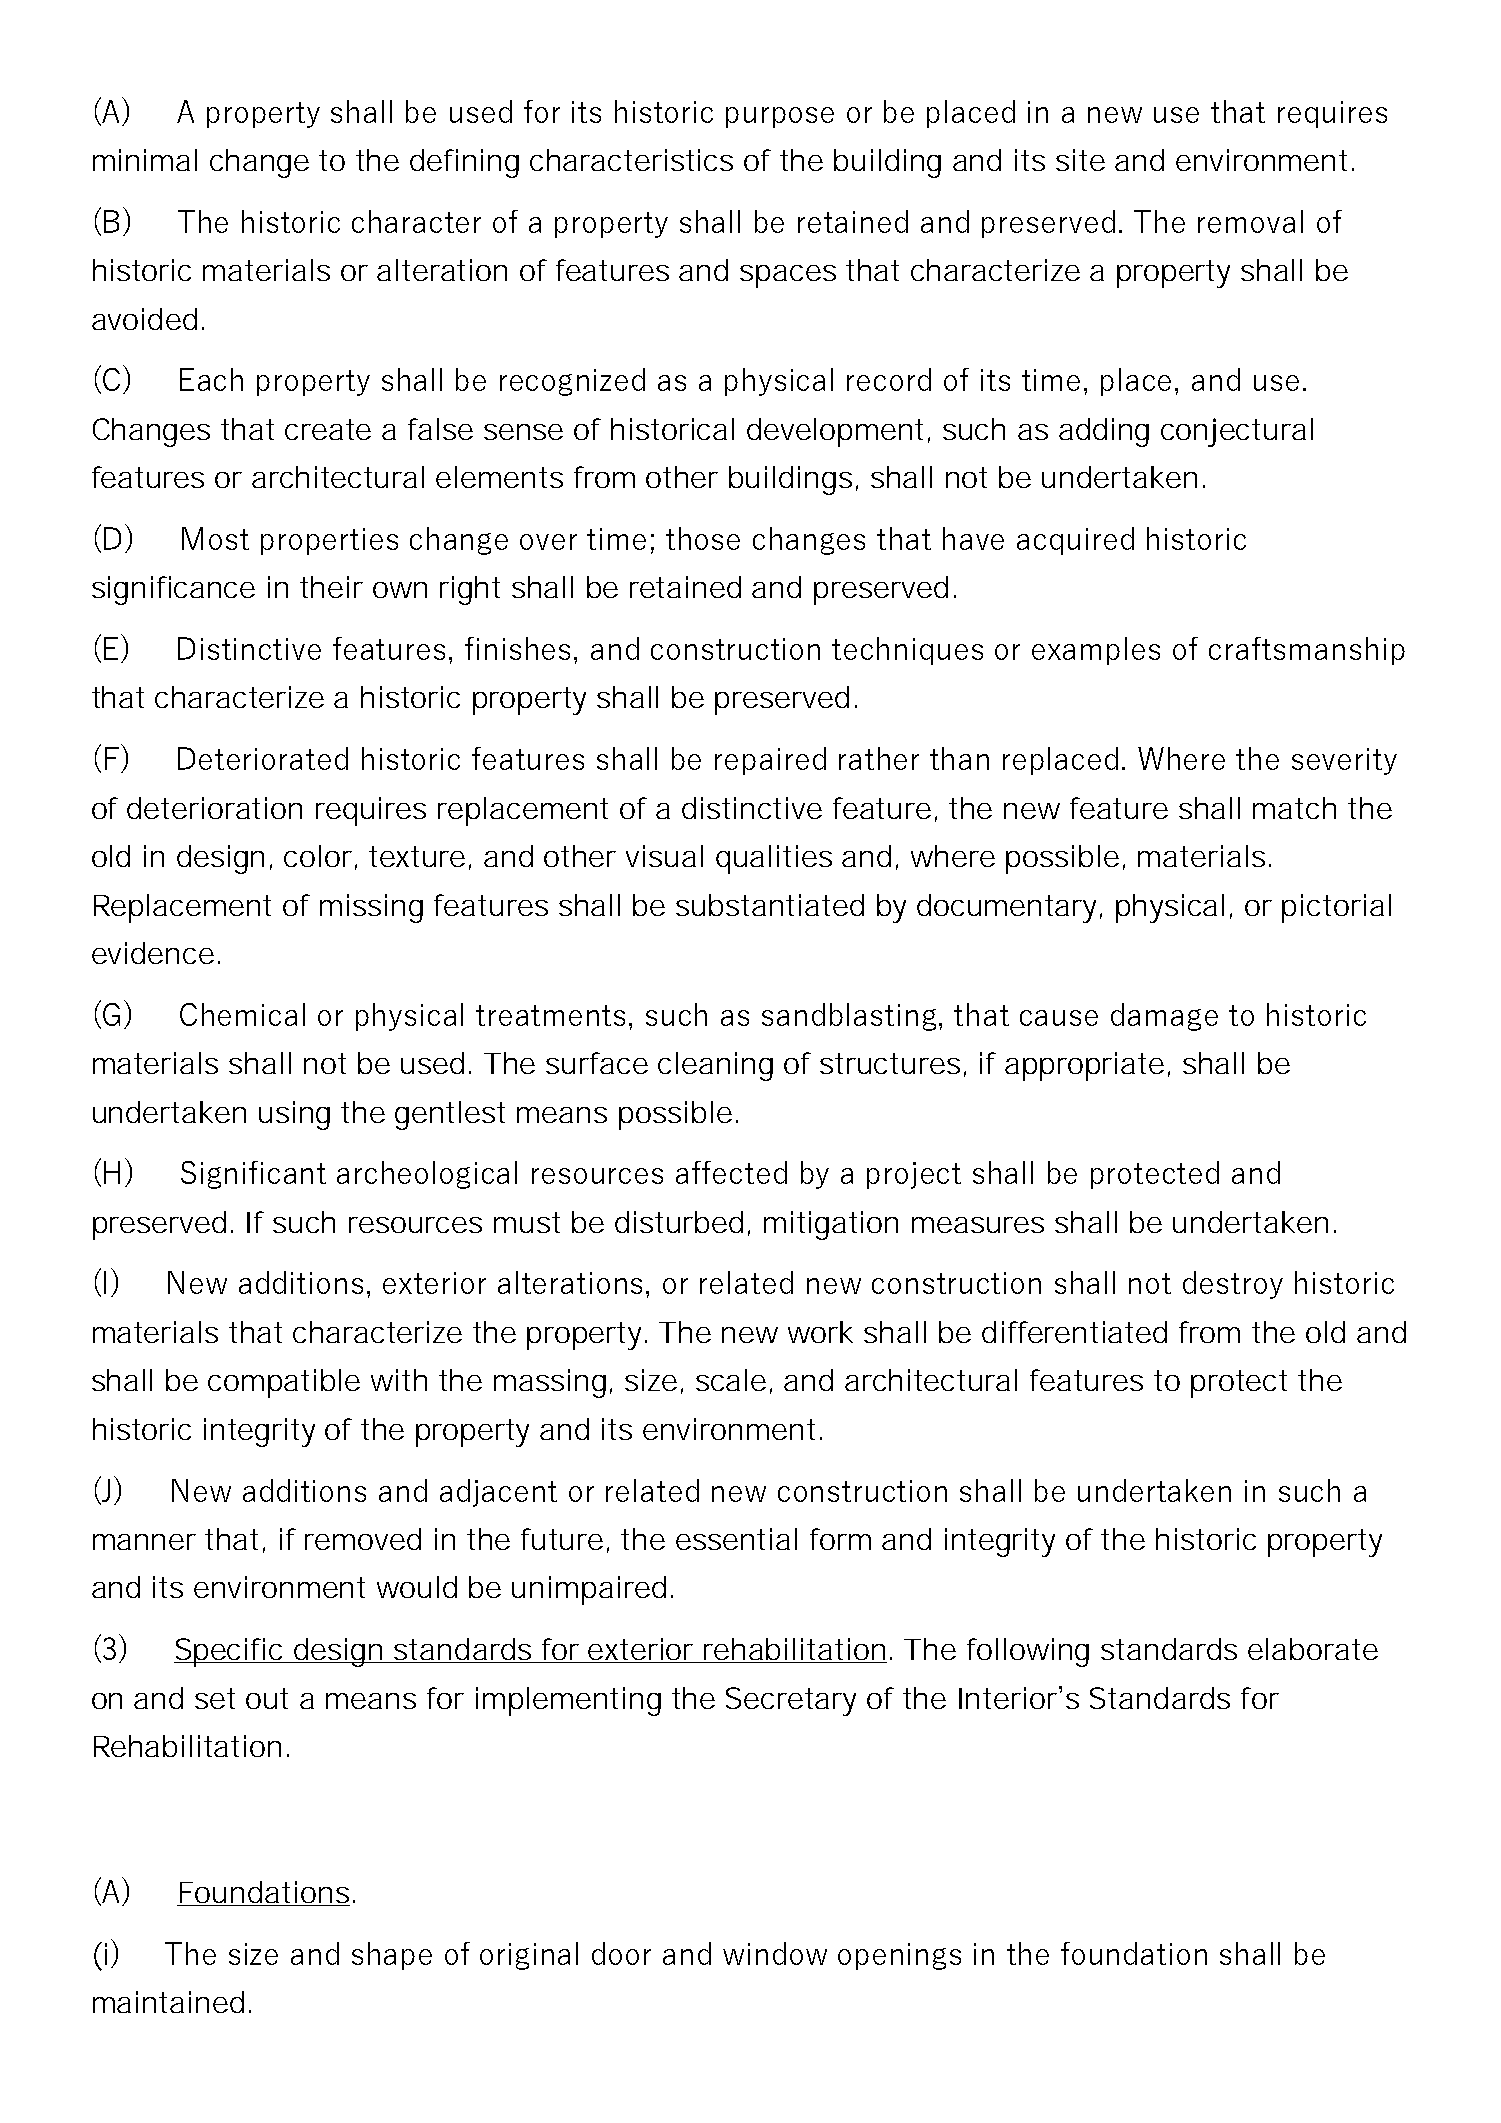  Describe the element at coordinates (780, 117) in the page. I see `purpose` at that location.
